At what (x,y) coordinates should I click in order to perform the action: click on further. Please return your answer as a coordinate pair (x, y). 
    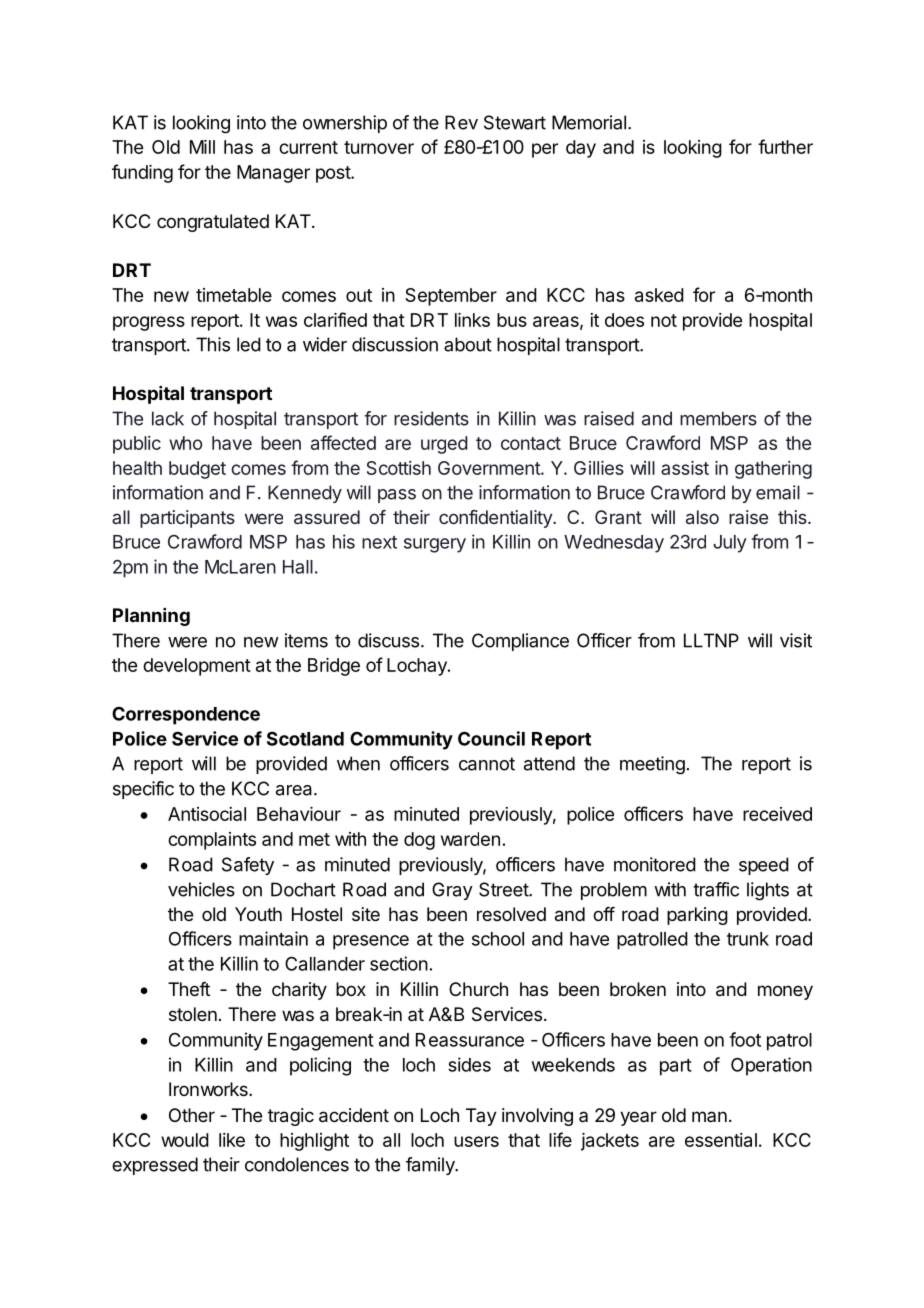
    Looking at the image, I should click on (785, 146).
